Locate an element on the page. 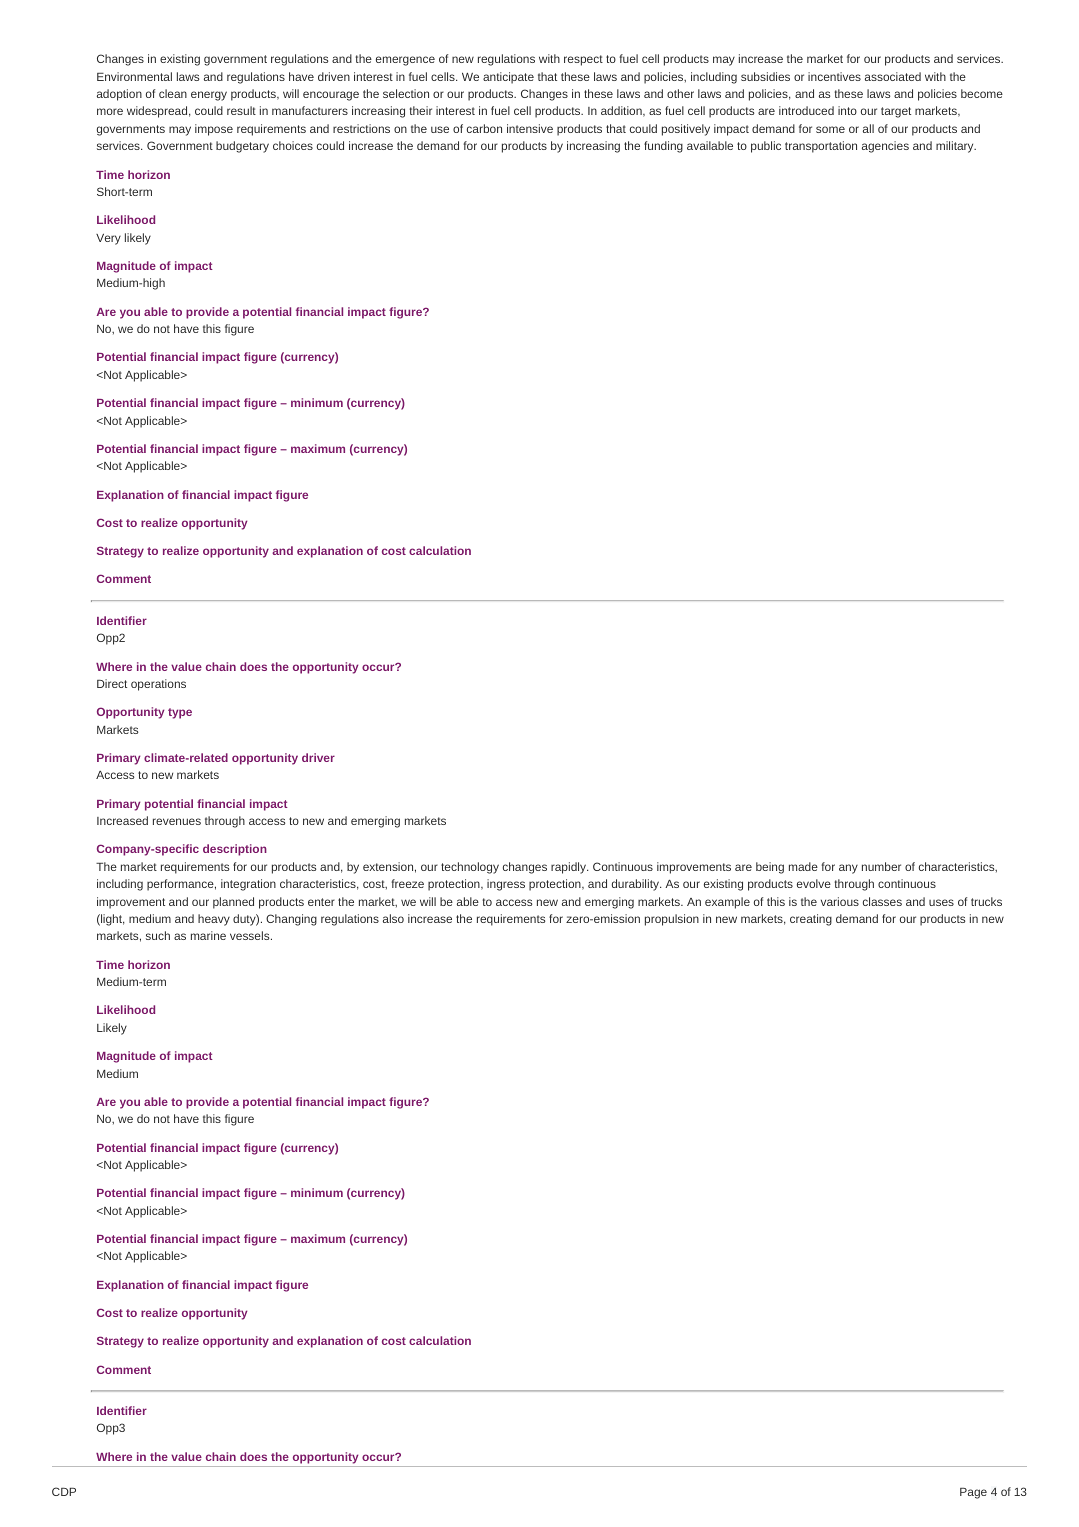 Image resolution: width=1079 pixels, height=1527 pixels. creating is located at coordinates (811, 920).
